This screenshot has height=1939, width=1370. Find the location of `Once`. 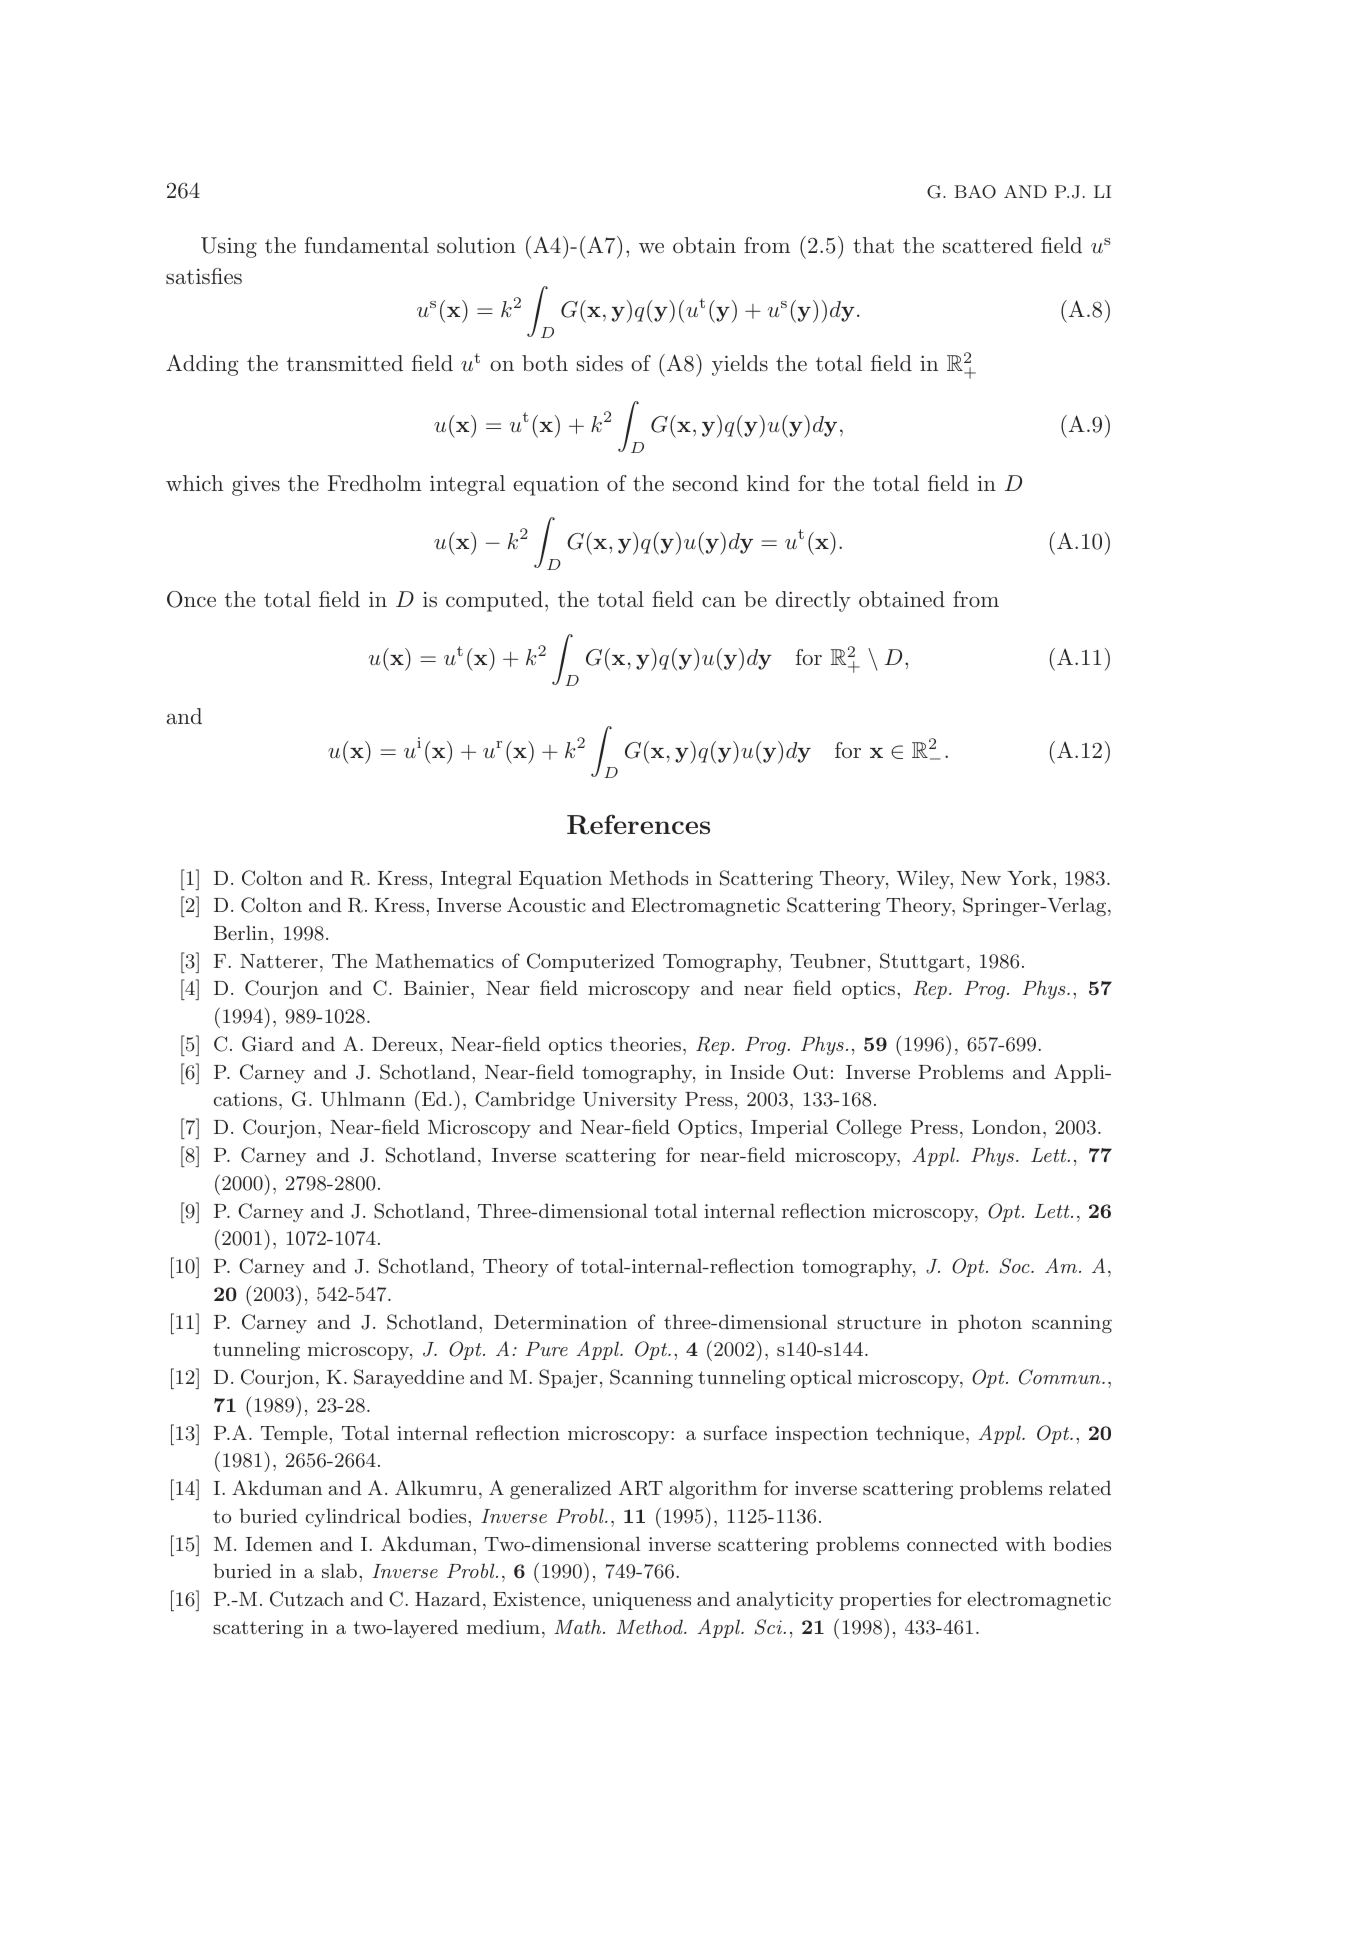

Once is located at coordinates (191, 599).
